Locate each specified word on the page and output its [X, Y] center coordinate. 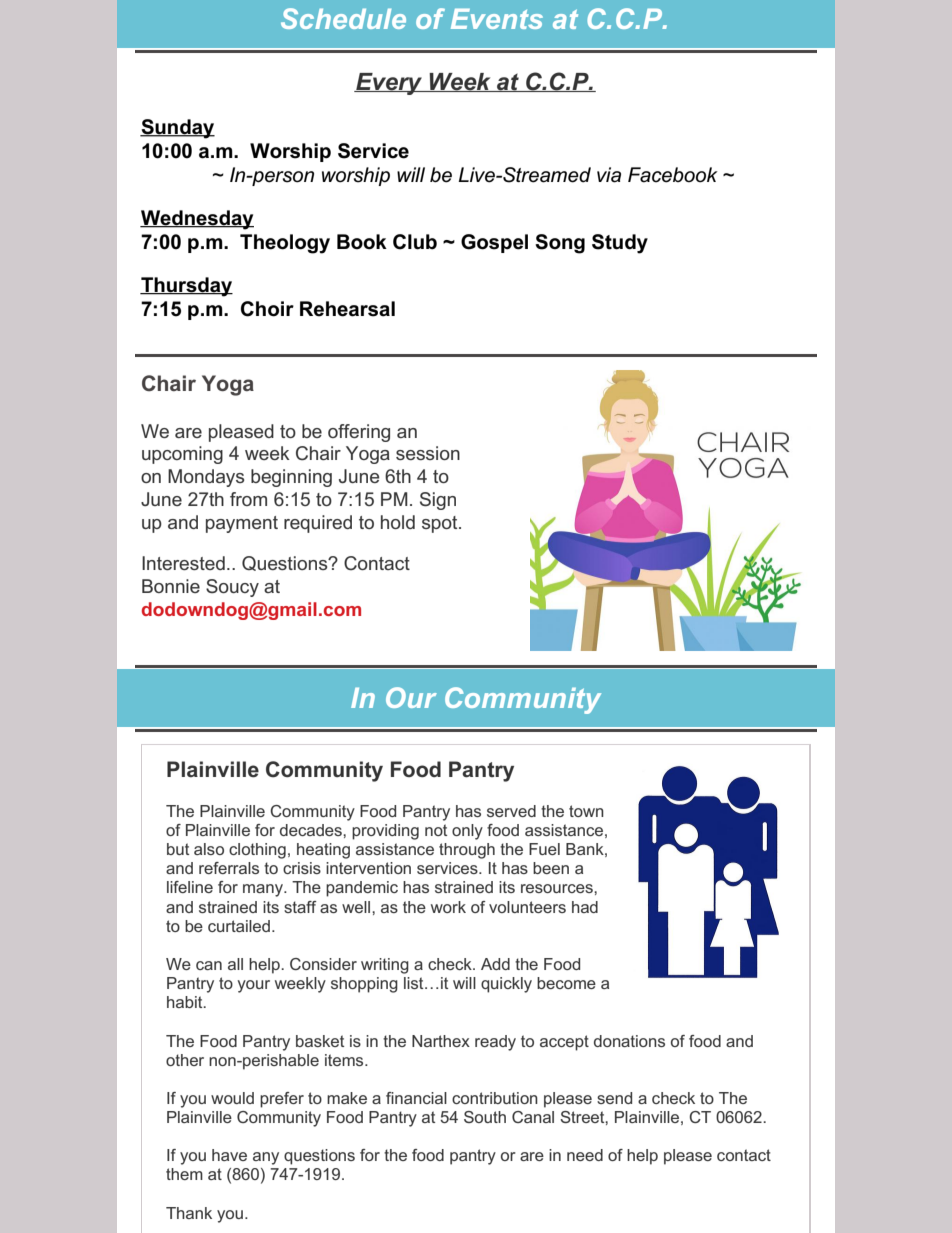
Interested [183, 563]
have [229, 1155]
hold [398, 522]
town [586, 811]
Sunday [177, 129]
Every [389, 84]
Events [497, 19]
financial [416, 1098]
